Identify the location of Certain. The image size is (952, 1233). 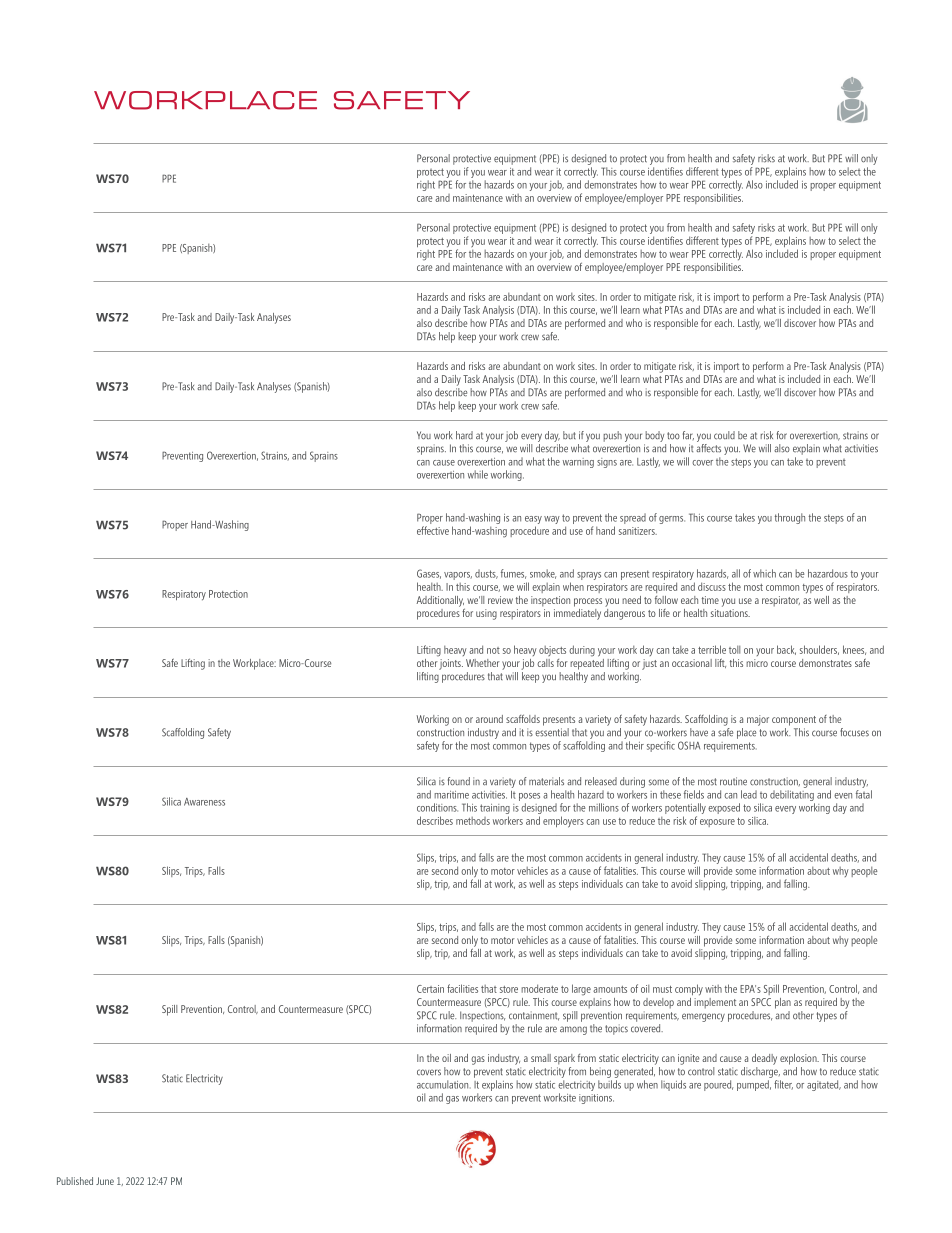
(430, 989).
